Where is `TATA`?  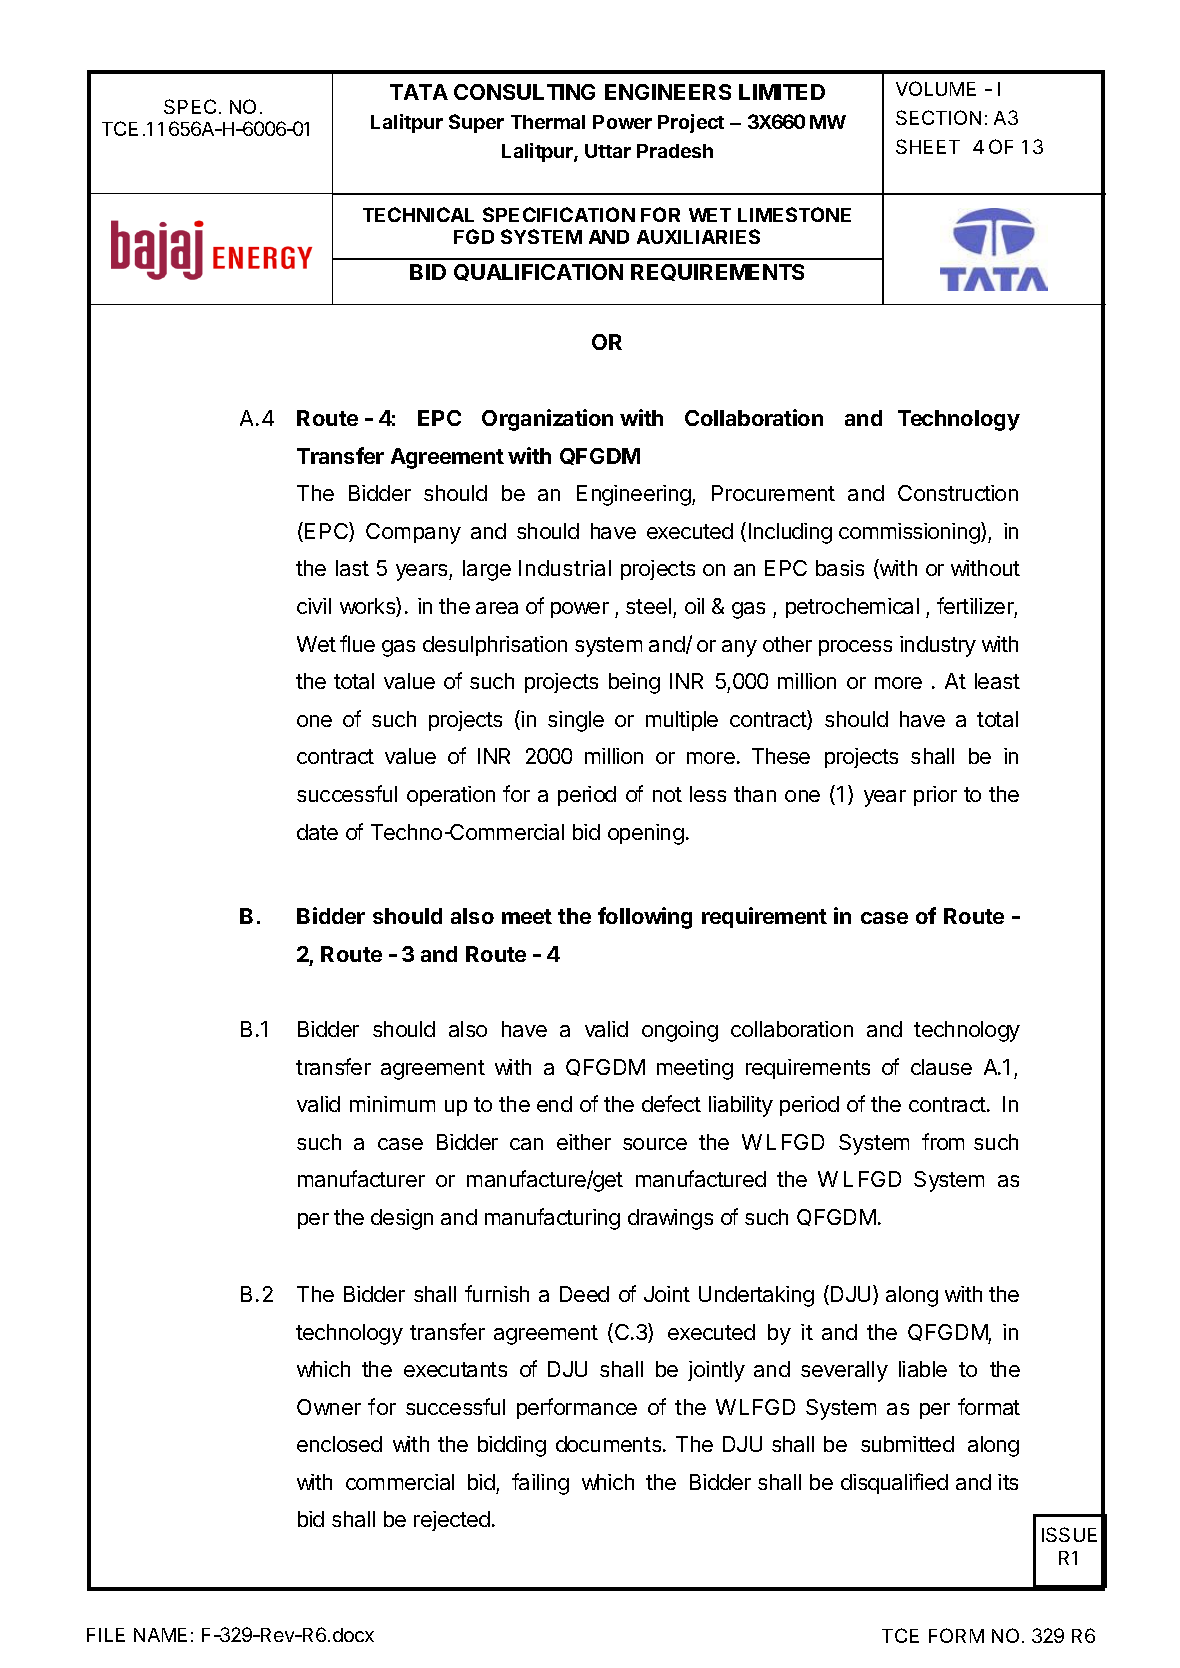
TATA is located at coordinates (419, 92).
